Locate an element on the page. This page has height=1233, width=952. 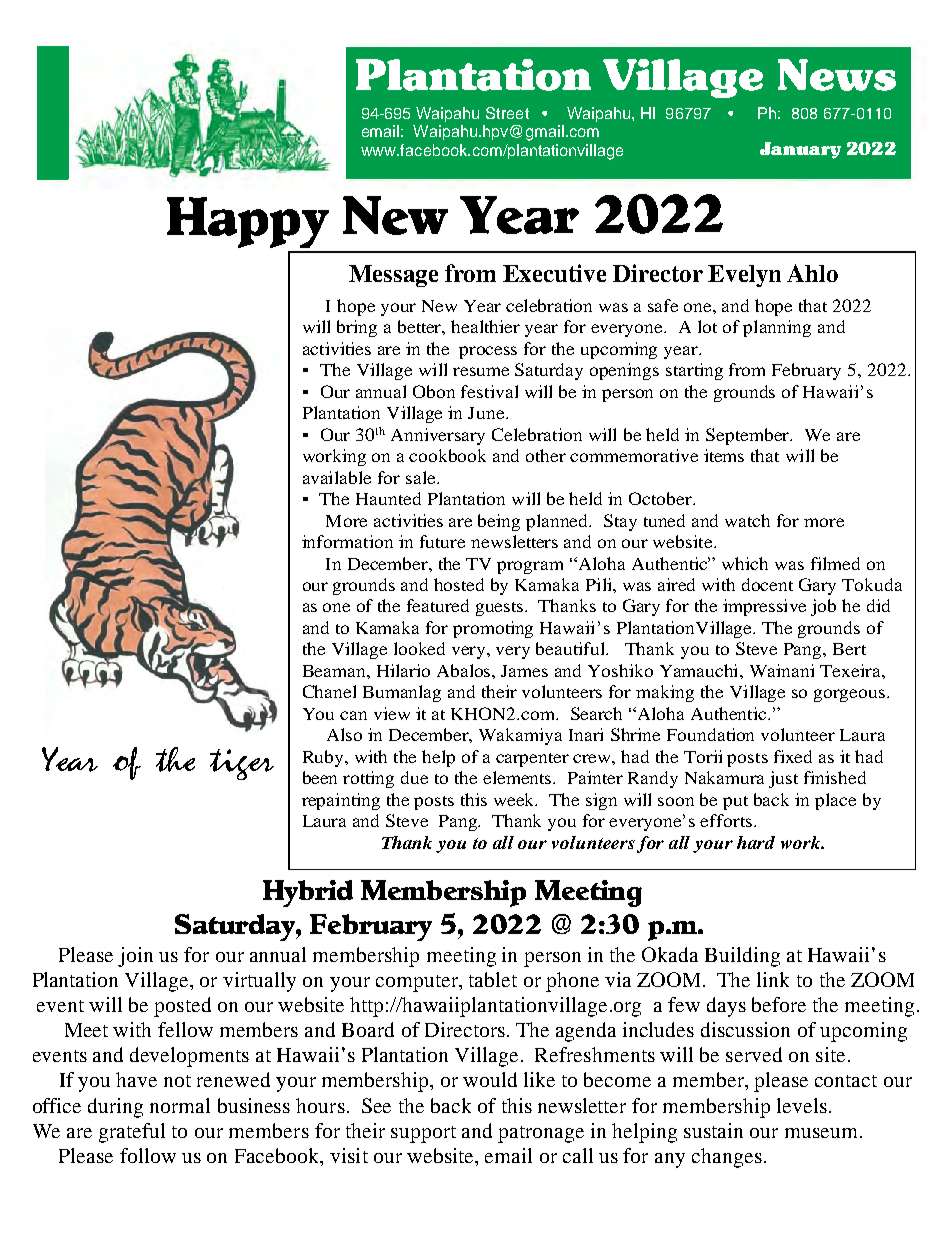
promoting is located at coordinates (493, 629).
